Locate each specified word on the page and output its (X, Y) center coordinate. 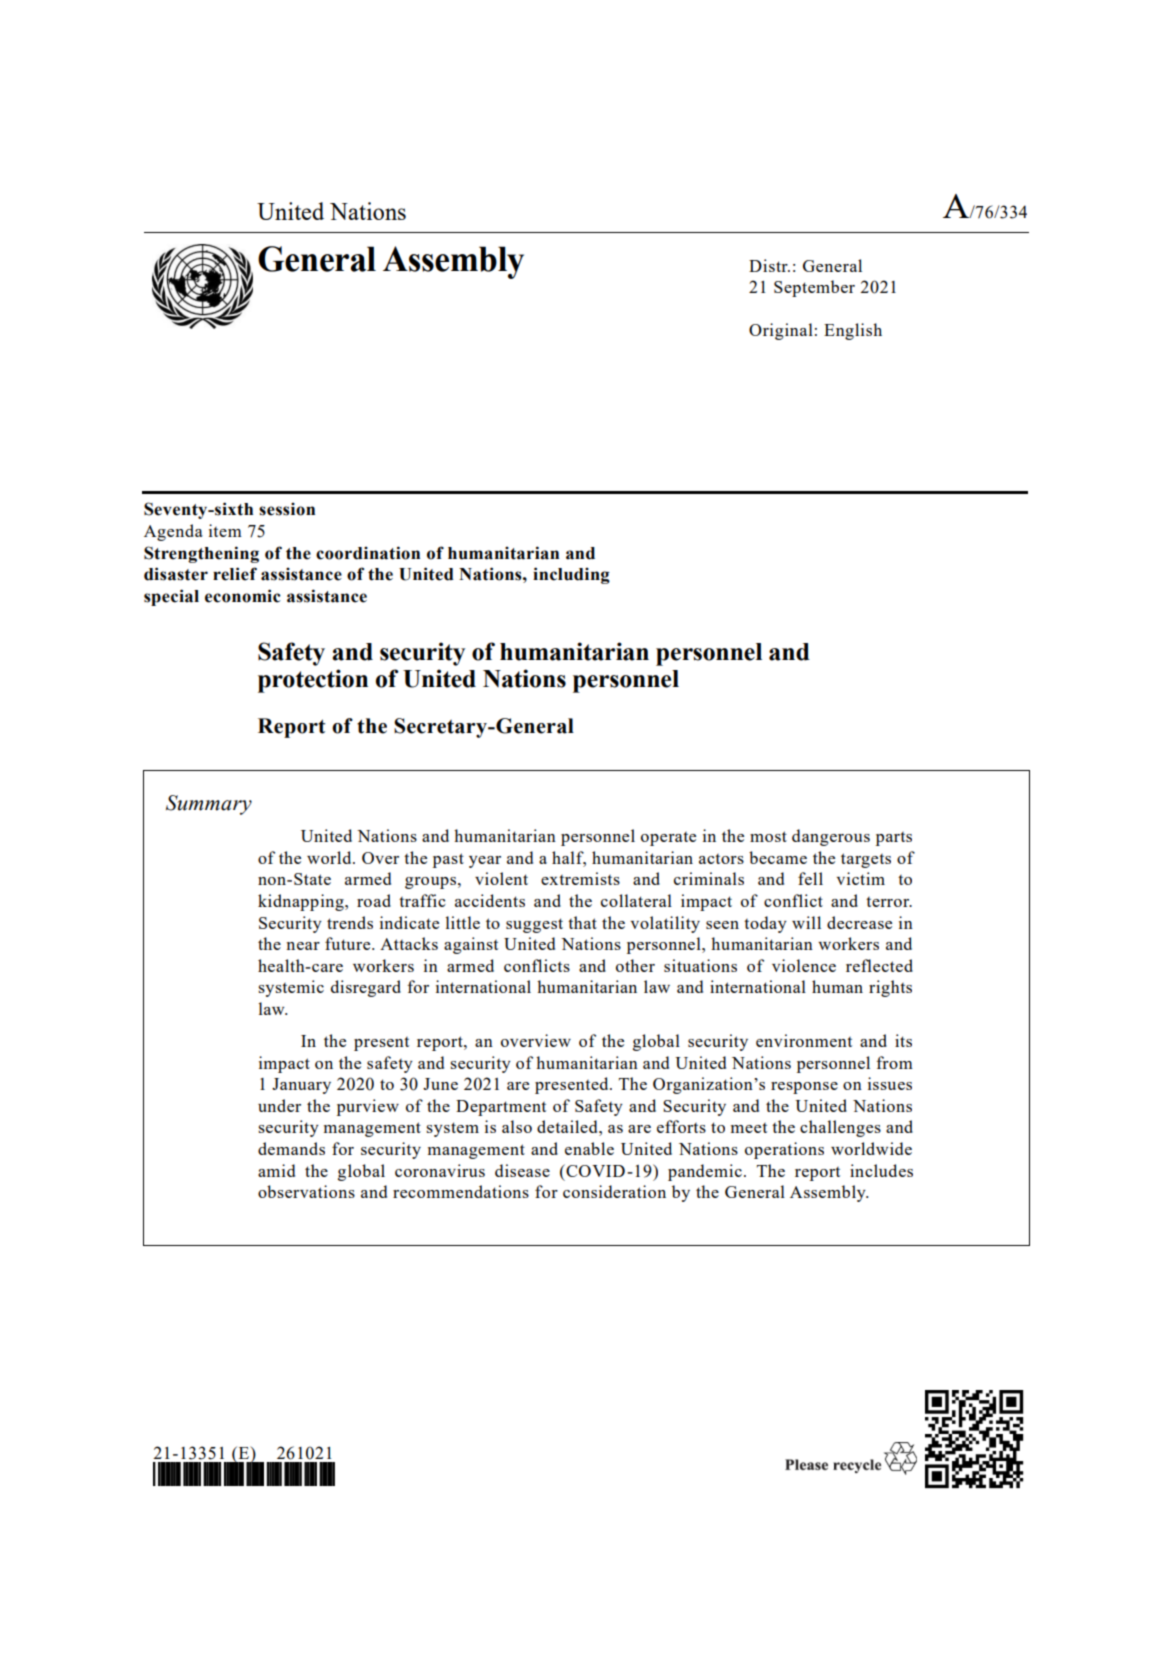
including (571, 575)
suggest (534, 925)
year (485, 862)
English (853, 331)
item (225, 530)
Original (781, 331)
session (287, 509)
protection (313, 681)
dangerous (831, 837)
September (814, 288)
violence (804, 965)
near (303, 946)
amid (276, 1170)
